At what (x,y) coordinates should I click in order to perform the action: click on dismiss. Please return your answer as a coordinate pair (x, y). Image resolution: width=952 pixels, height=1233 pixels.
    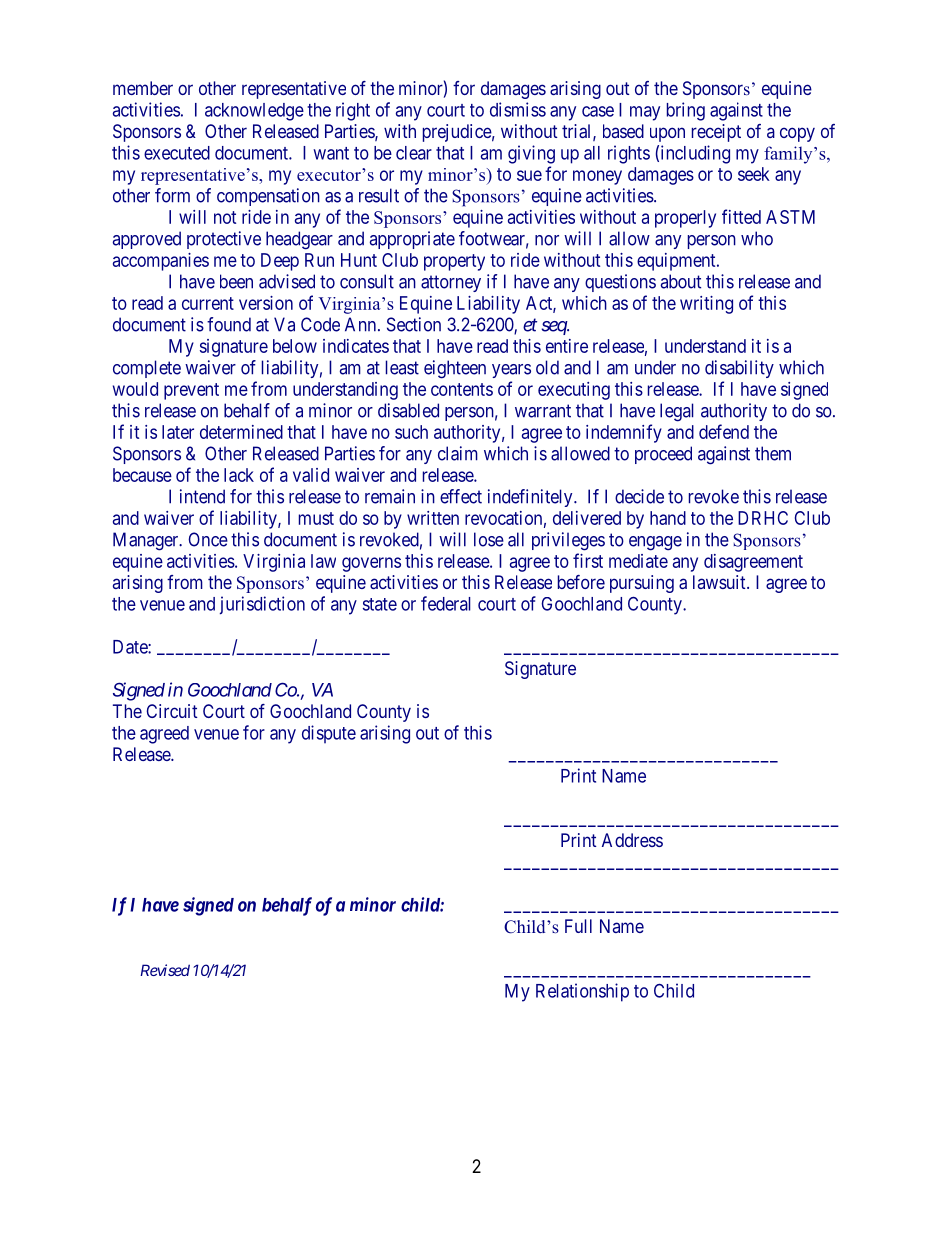
    Looking at the image, I should click on (518, 109).
